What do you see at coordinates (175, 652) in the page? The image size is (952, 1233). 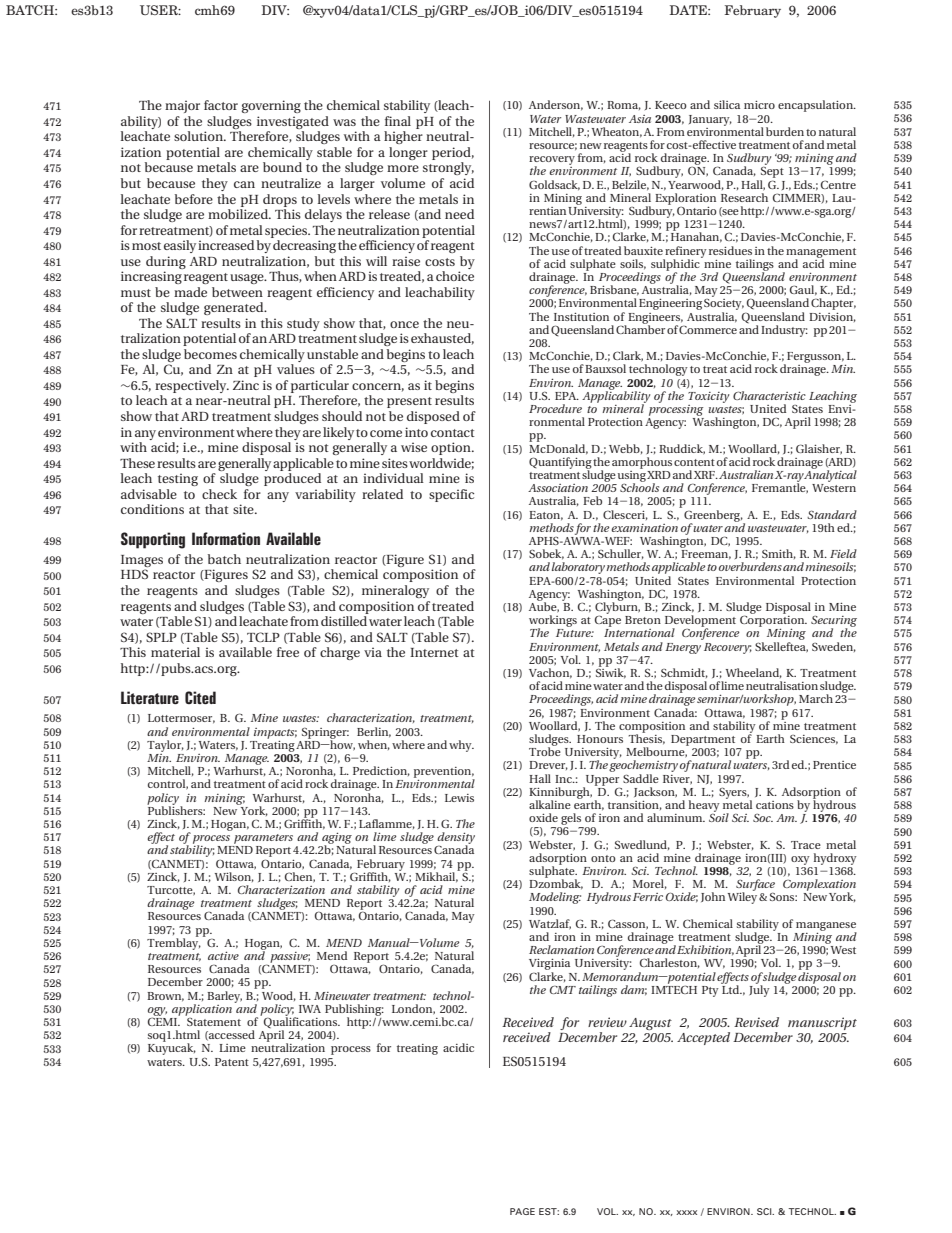 I see `material` at bounding box center [175, 652].
